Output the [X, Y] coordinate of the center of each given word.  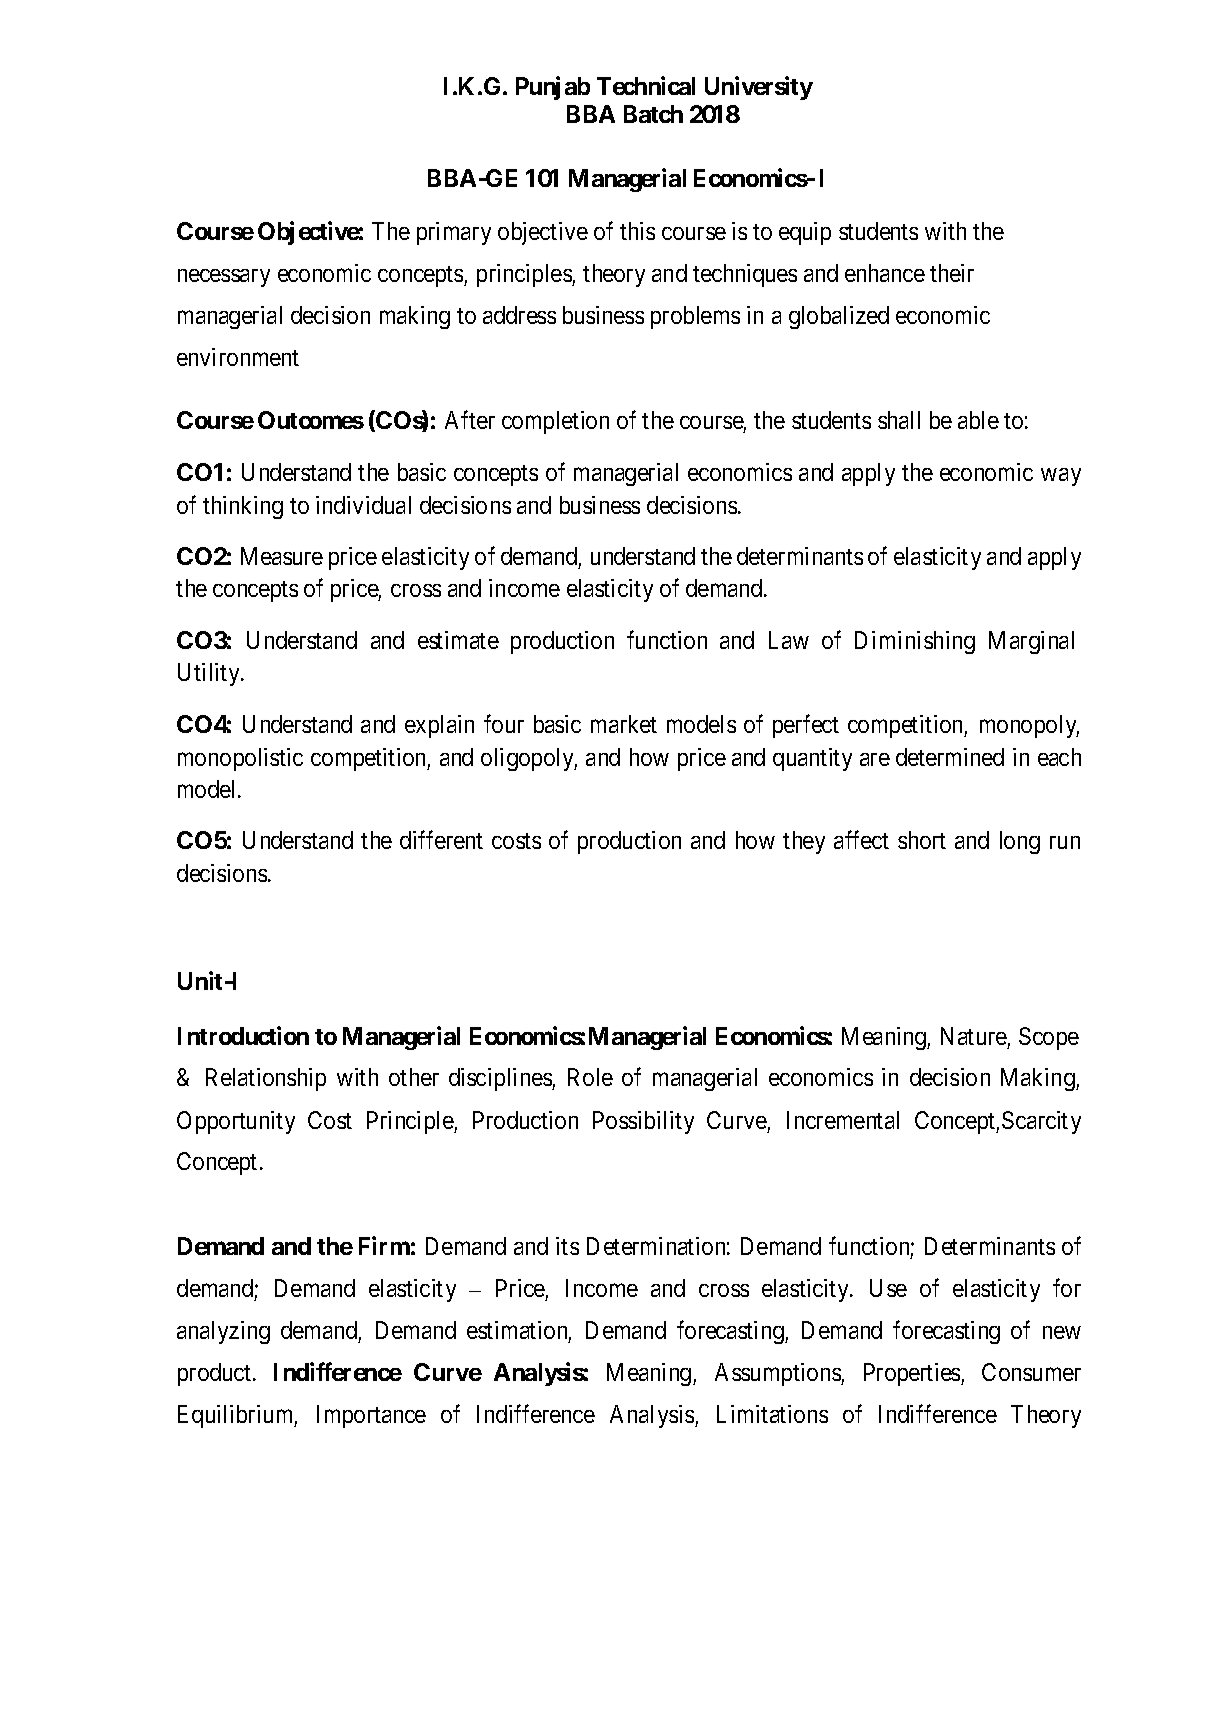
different [441, 840]
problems [695, 317]
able [978, 420]
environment [238, 357]
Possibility [643, 1122]
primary [454, 233]
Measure [282, 556]
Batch [653, 114]
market [624, 724]
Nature [974, 1036]
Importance [371, 1416]
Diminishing [915, 642]
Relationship [266, 1079]
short [922, 840]
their [952, 273]
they [804, 842]
